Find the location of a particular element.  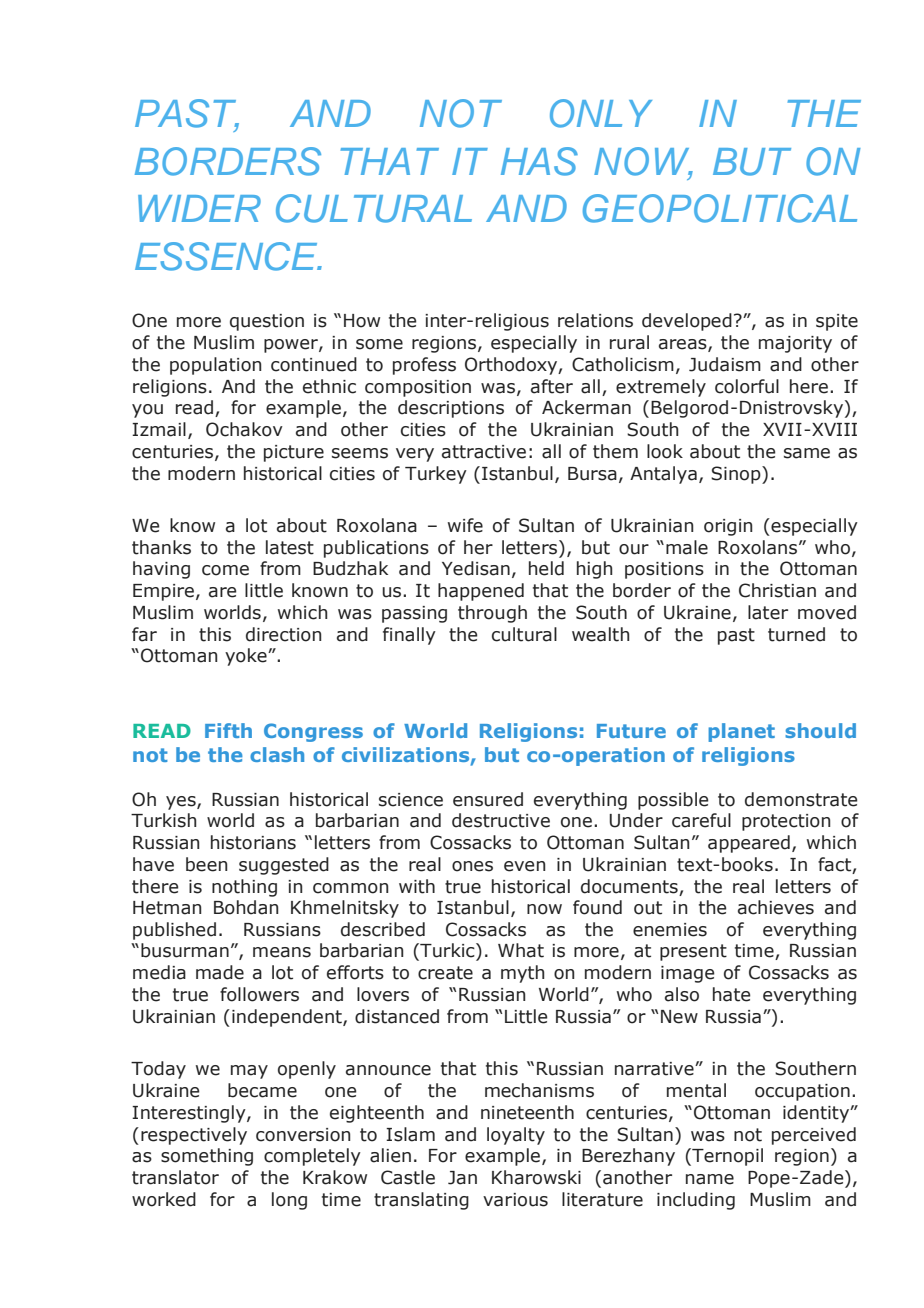

Jan is located at coordinates (462, 1178).
